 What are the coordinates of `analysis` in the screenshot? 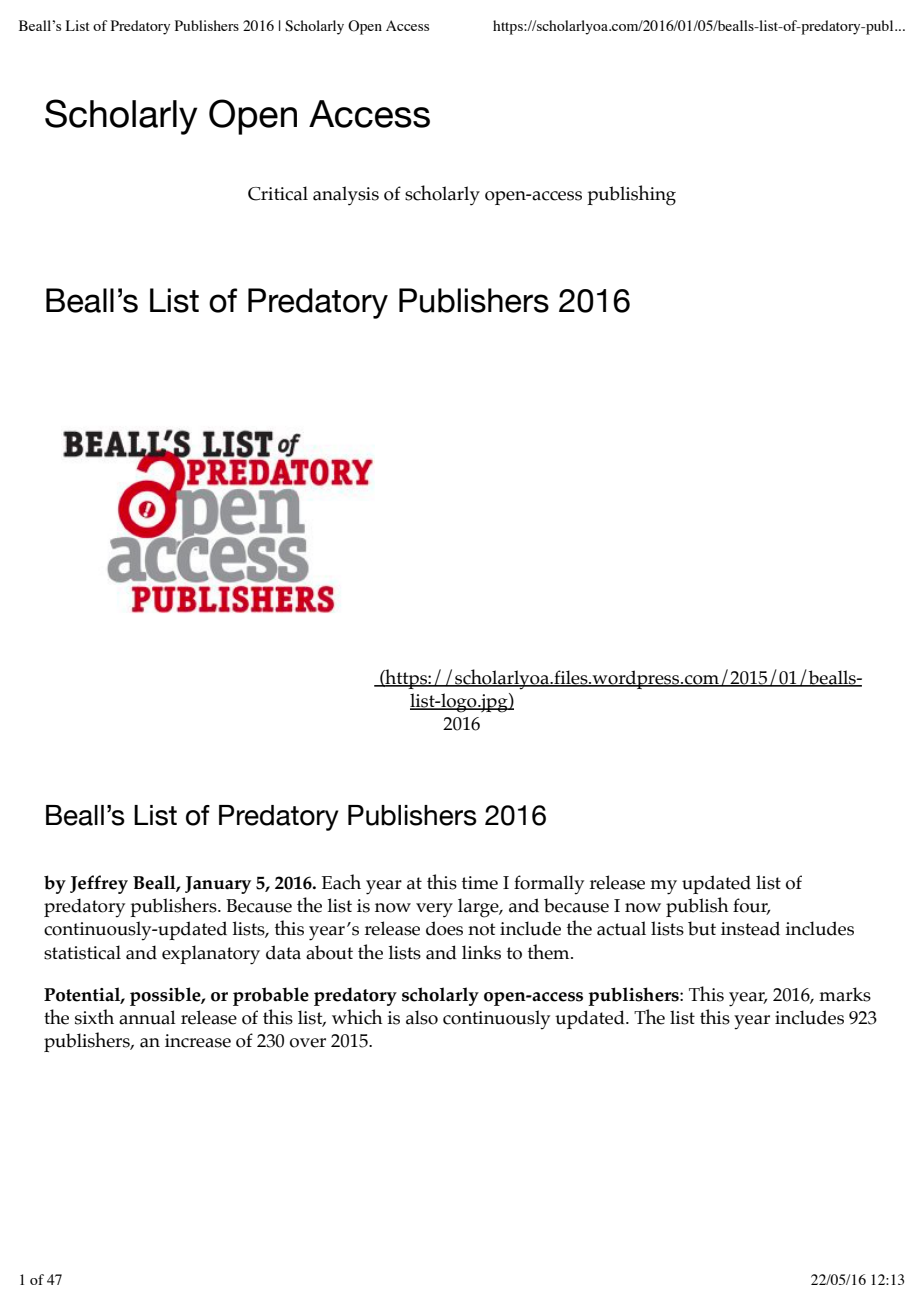 It's located at (346, 196).
